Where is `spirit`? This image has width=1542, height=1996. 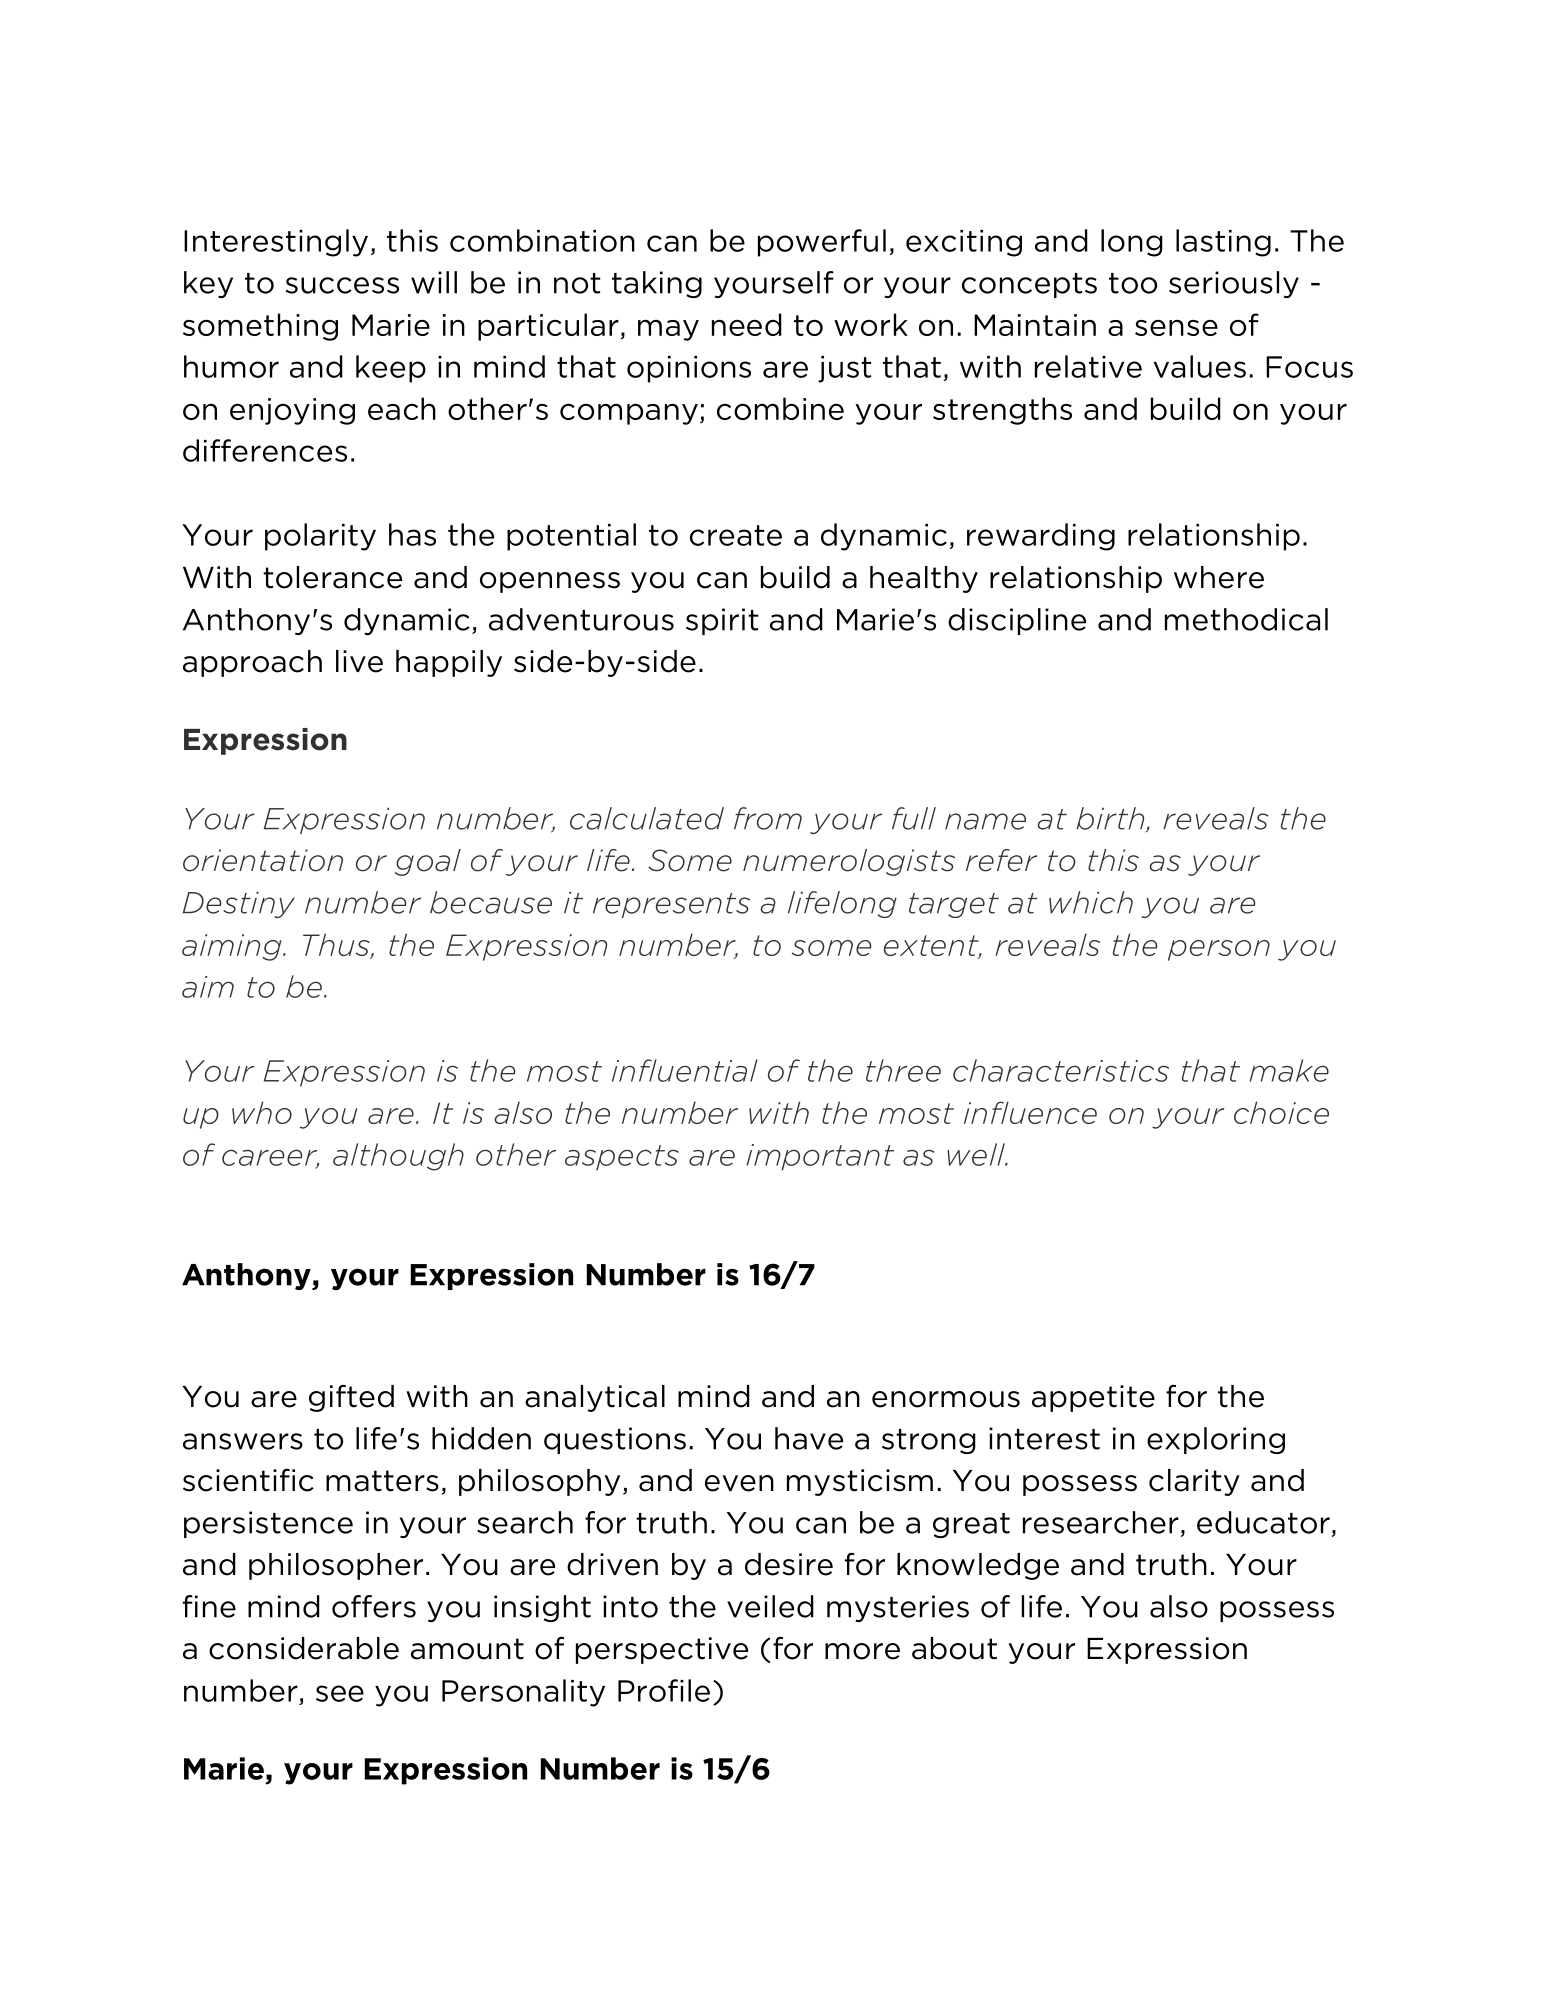
spirit is located at coordinates (722, 621).
